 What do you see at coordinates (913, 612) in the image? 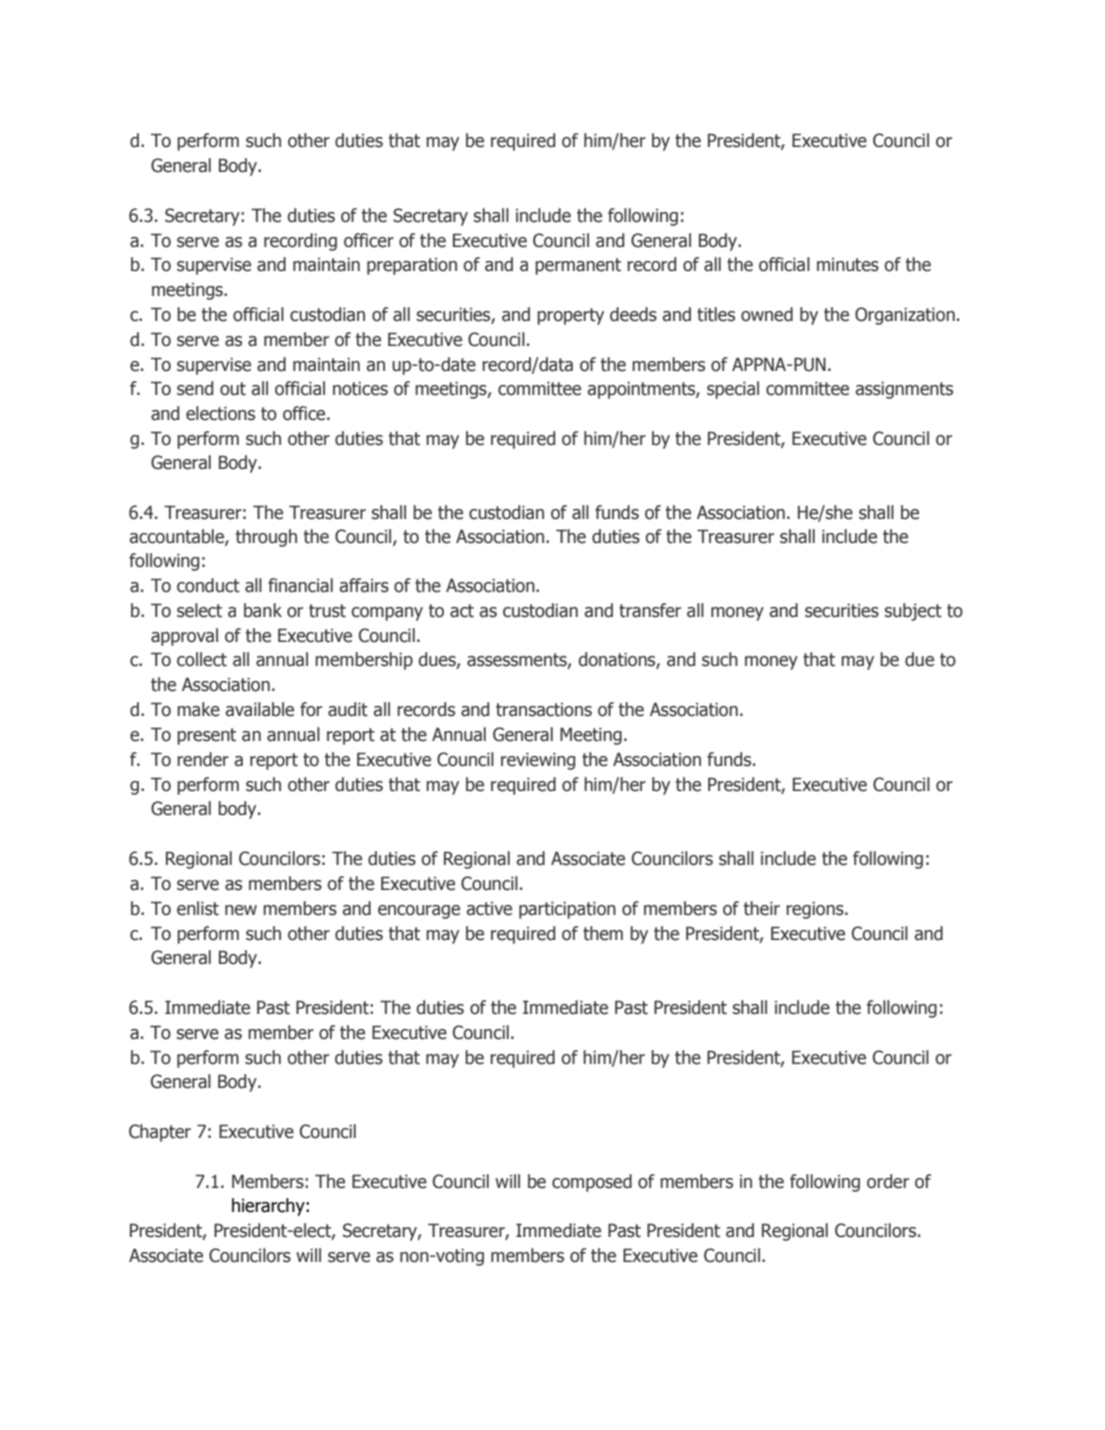
I see `subject` at bounding box center [913, 612].
